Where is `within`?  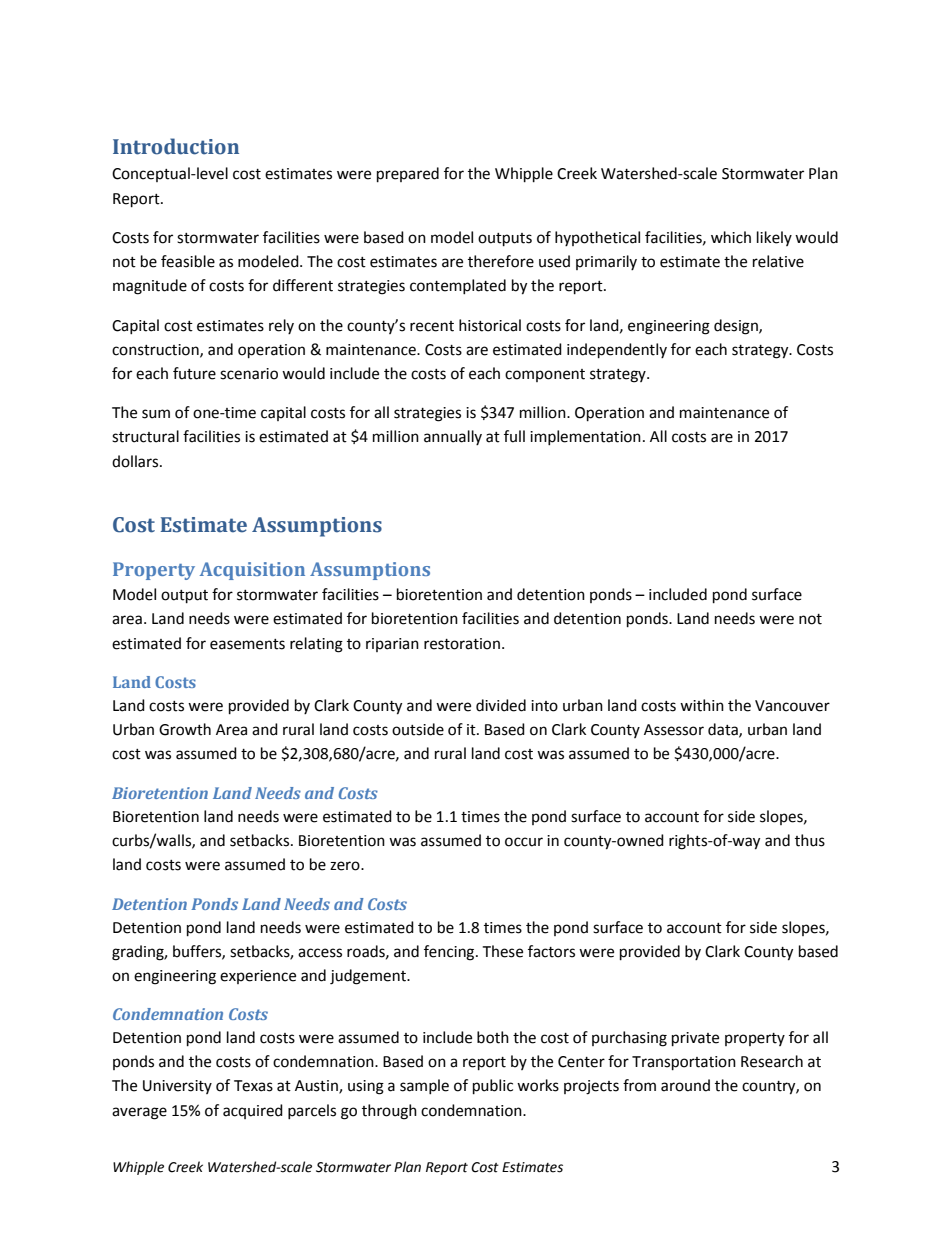 within is located at coordinates (702, 705).
